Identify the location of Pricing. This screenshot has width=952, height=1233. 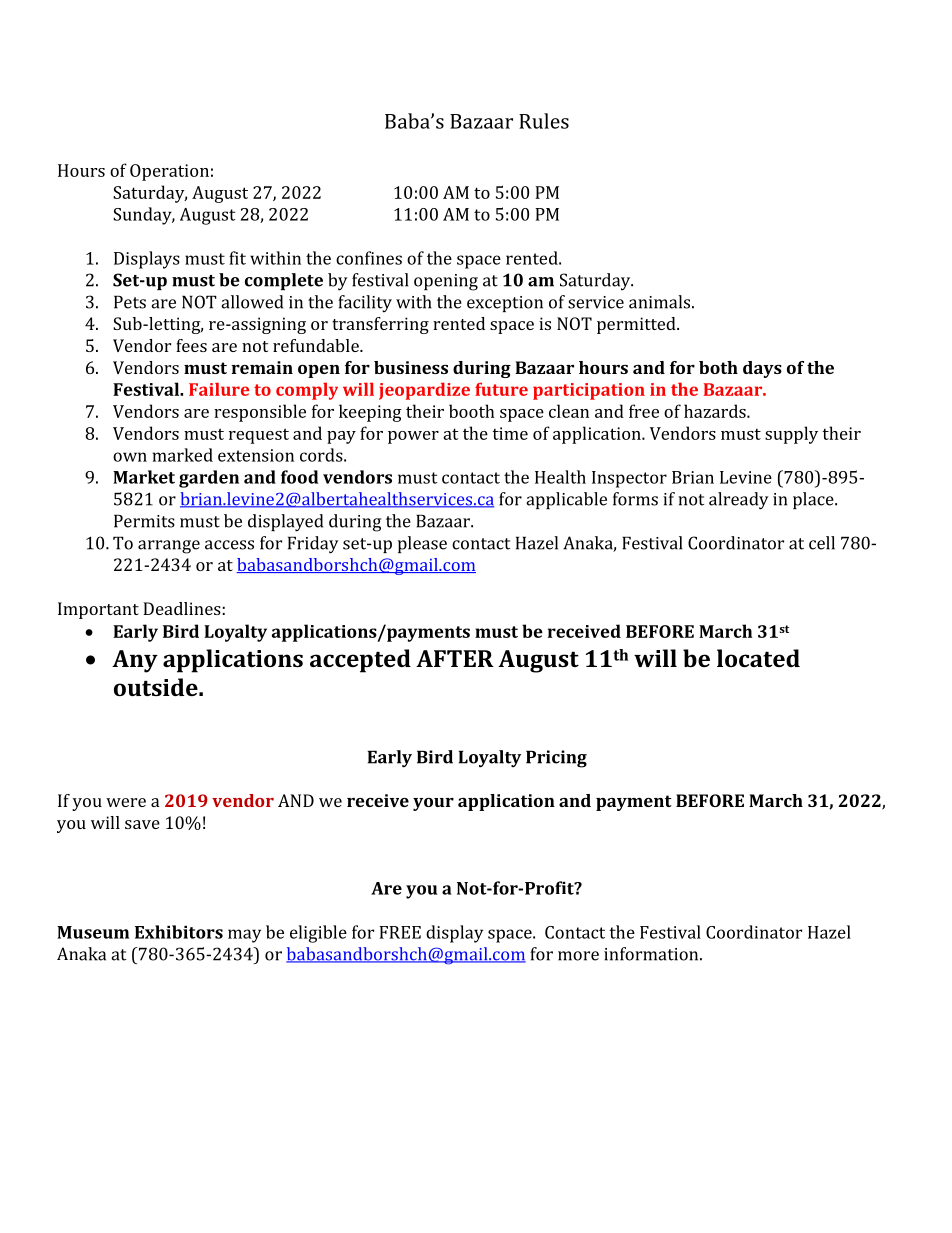
(556, 759).
